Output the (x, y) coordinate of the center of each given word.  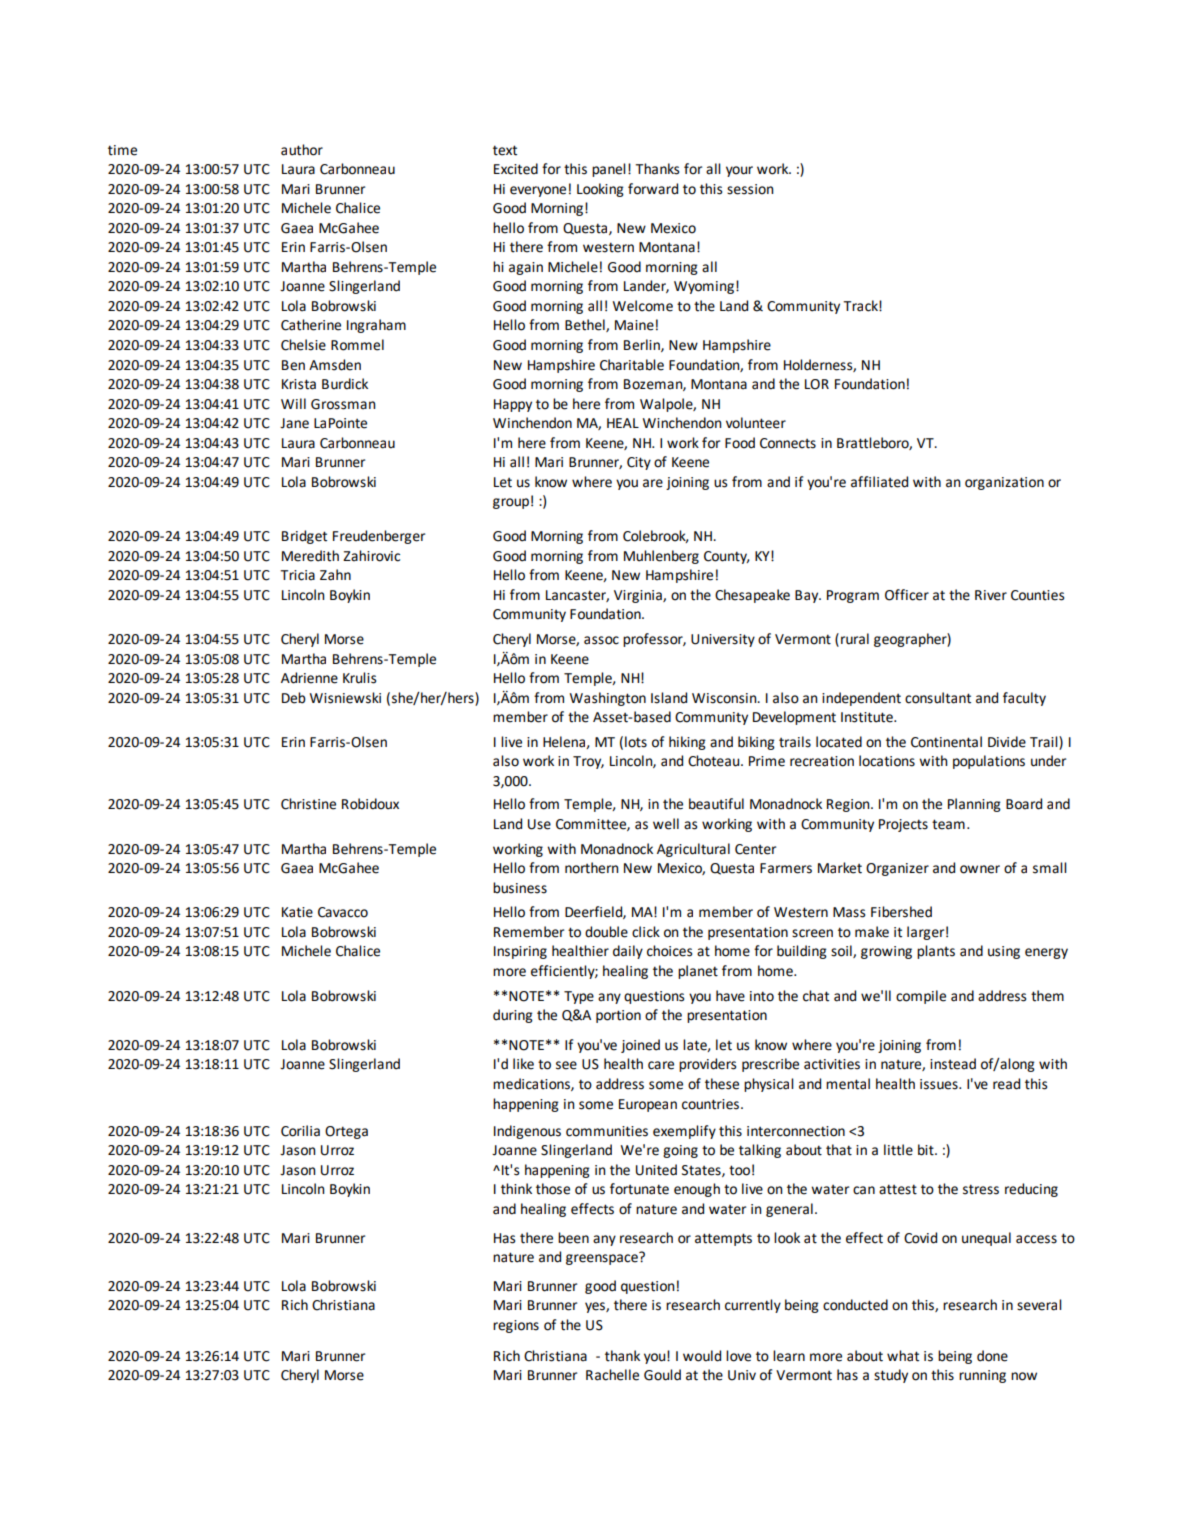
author (302, 150)
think (516, 1189)
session (750, 189)
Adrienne (309, 678)
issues (940, 1084)
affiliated (879, 482)
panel (609, 170)
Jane (294, 423)
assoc (601, 640)
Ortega (346, 1132)
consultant (938, 698)
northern (592, 868)
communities (607, 1131)
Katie (297, 912)
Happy (513, 405)
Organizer (897, 869)
